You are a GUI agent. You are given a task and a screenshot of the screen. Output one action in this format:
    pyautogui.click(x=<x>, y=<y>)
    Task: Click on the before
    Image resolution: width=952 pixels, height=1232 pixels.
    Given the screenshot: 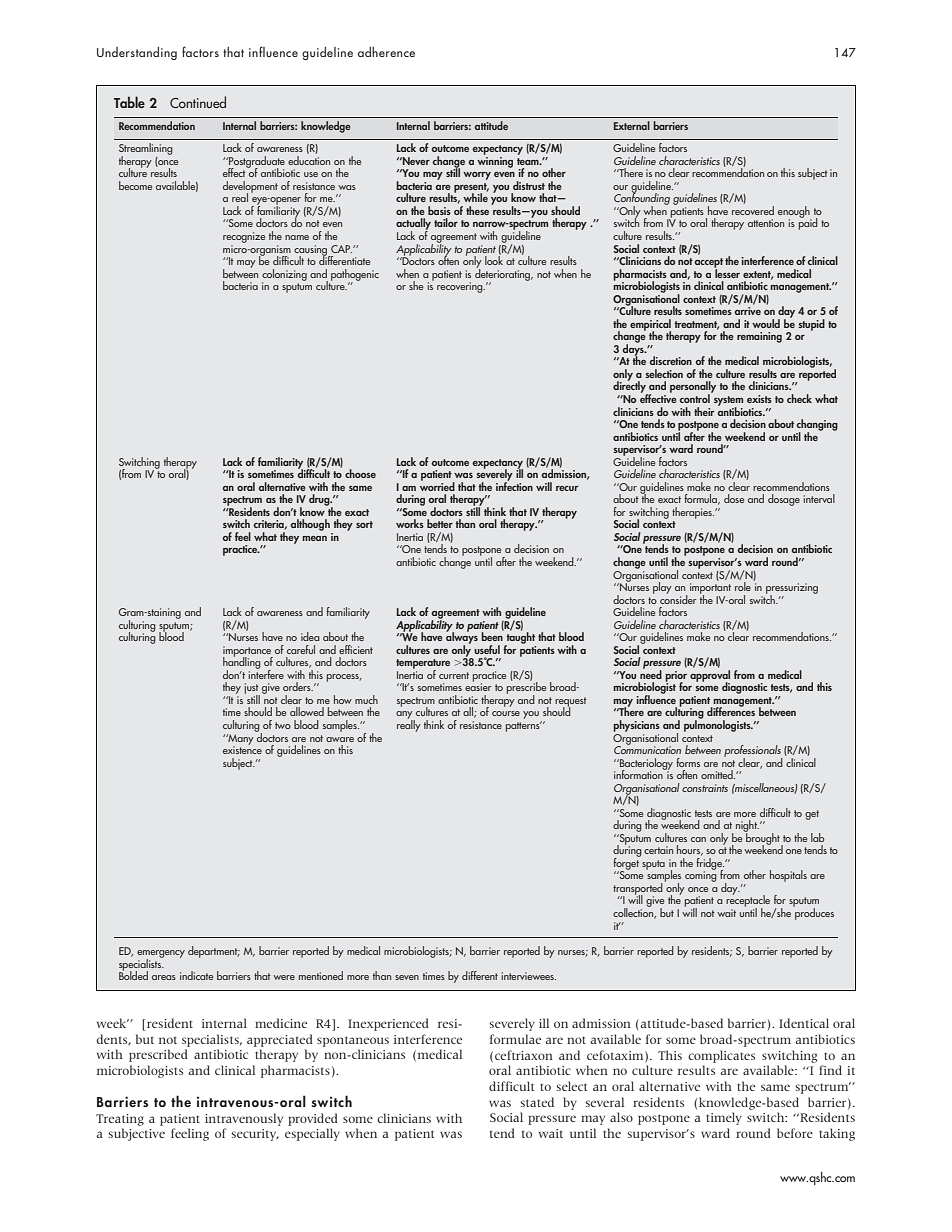 What is the action you would take?
    pyautogui.click(x=795, y=1133)
